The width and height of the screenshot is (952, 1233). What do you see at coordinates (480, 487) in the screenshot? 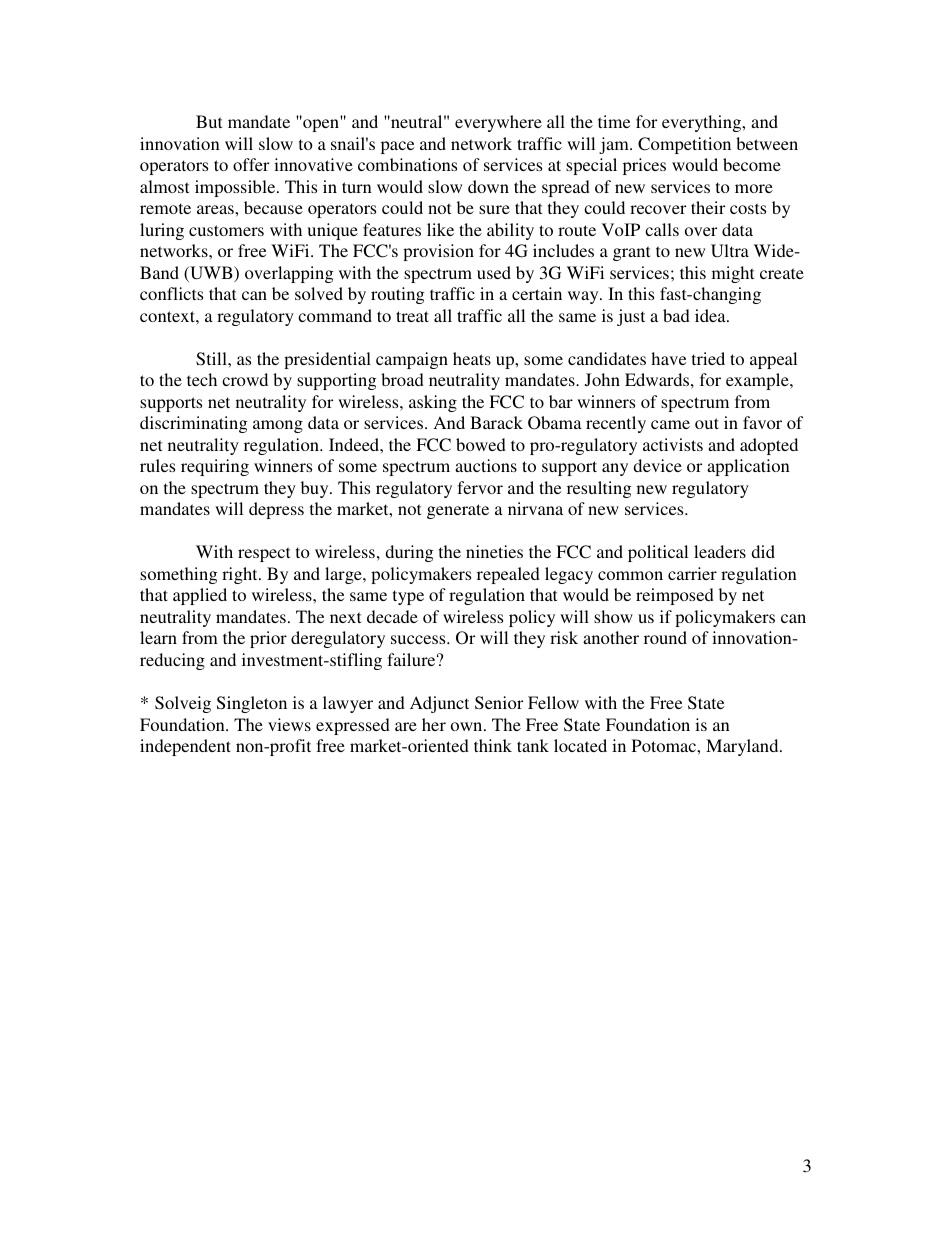
I see `fervor` at bounding box center [480, 487].
